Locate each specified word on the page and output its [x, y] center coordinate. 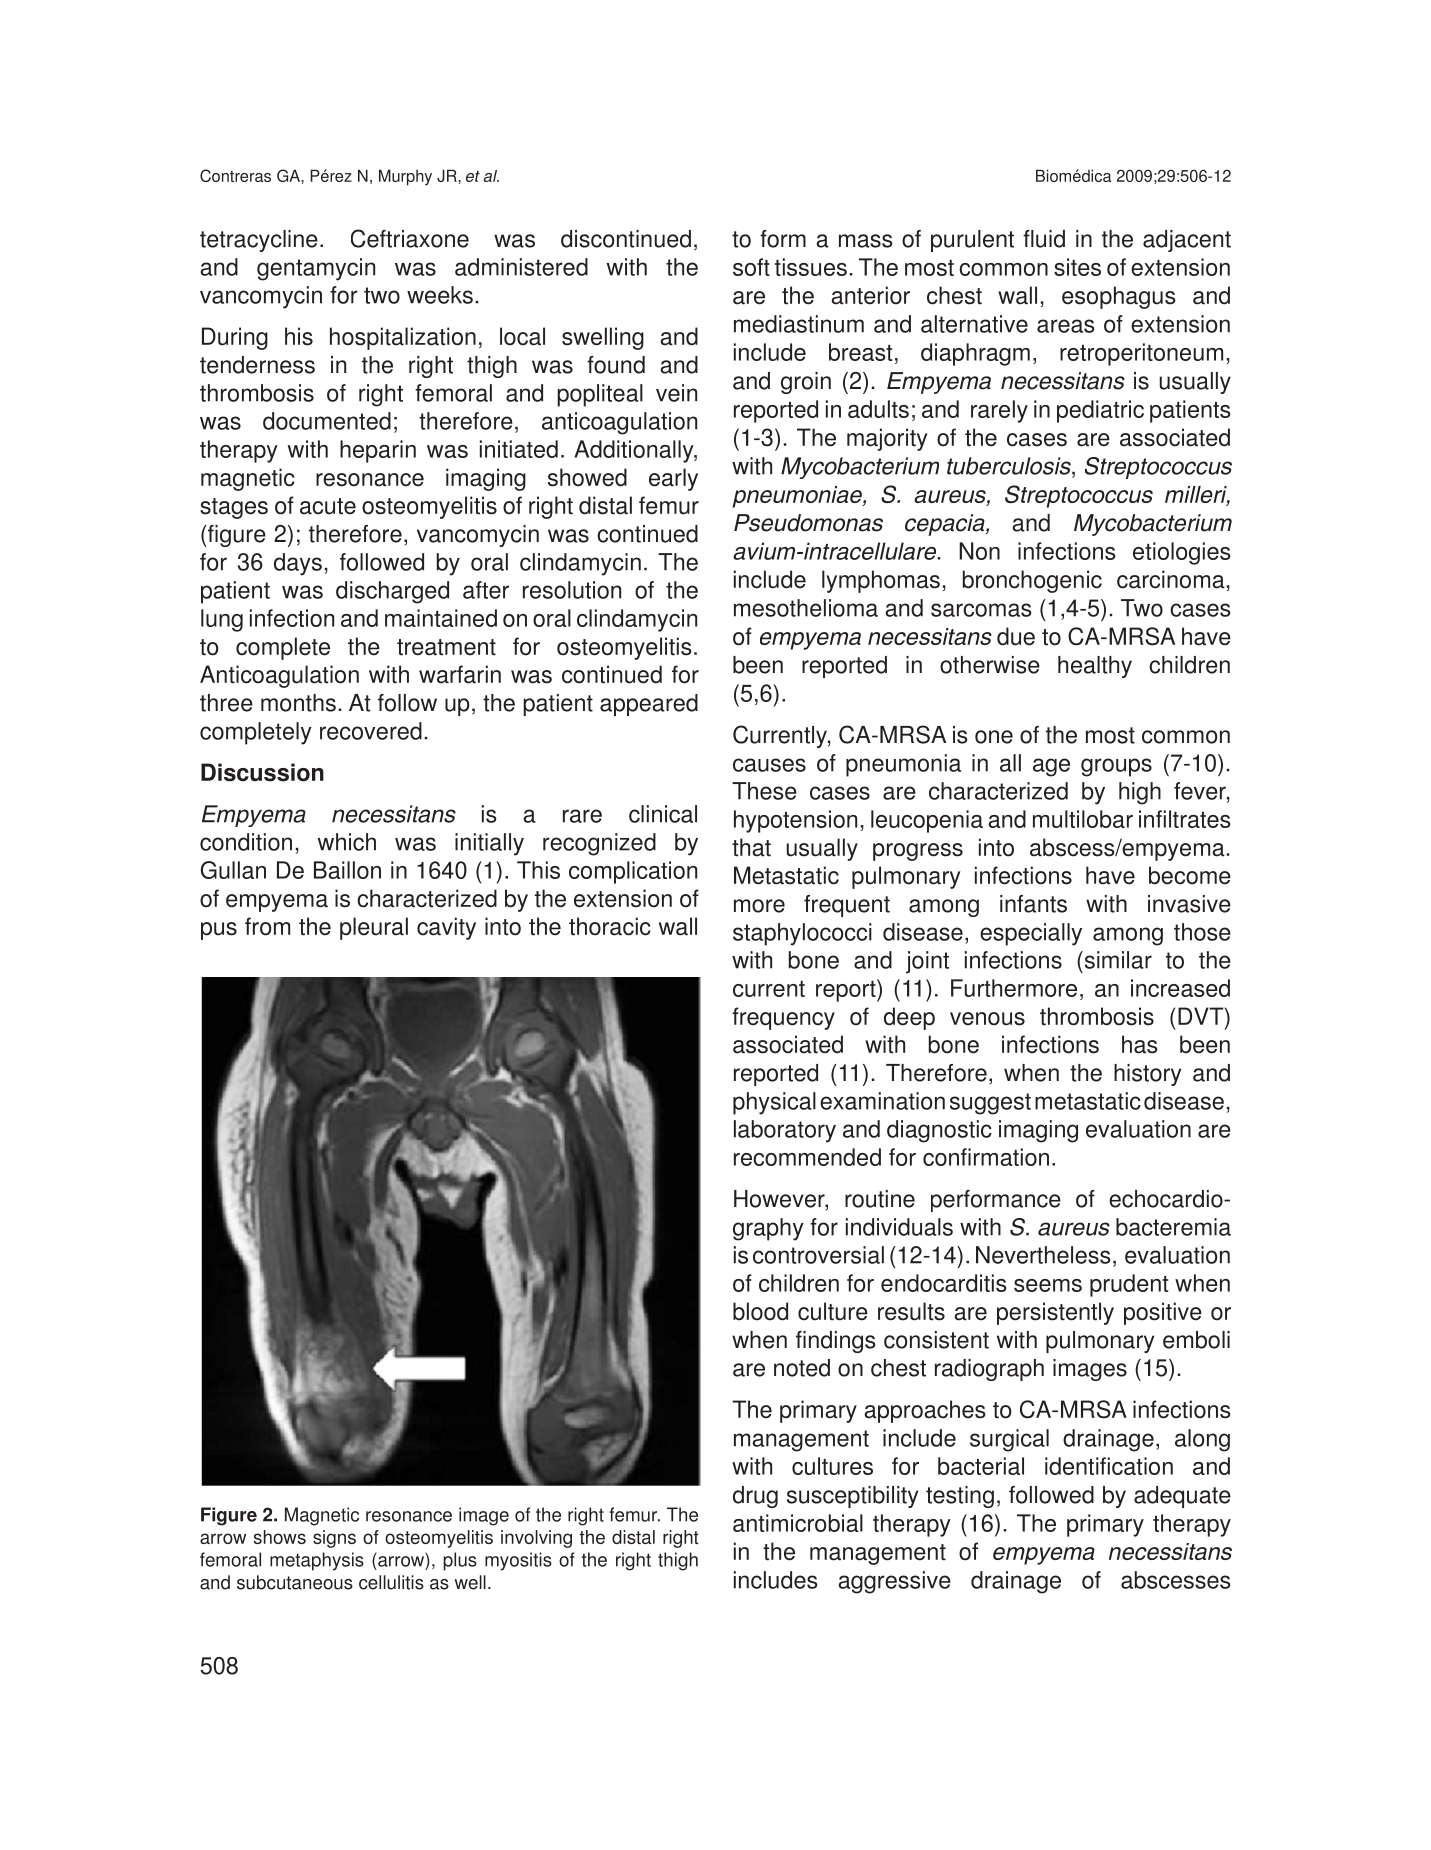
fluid [1044, 239]
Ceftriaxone [410, 238]
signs [334, 1539]
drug [755, 1497]
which [347, 842]
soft [751, 267]
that [751, 847]
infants [1033, 904]
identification [1109, 1466]
